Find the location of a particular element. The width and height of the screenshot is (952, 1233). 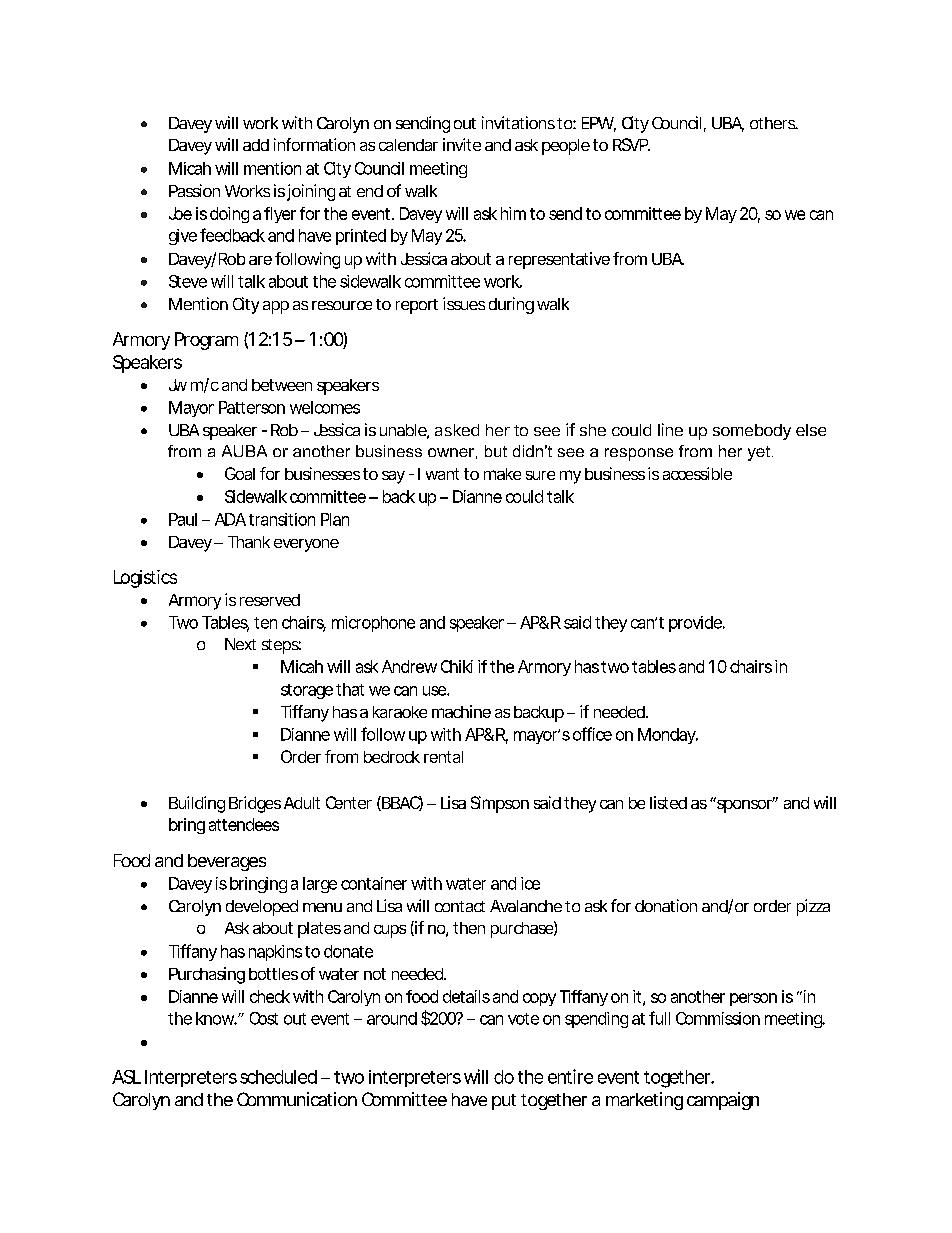

Next is located at coordinates (240, 644).
